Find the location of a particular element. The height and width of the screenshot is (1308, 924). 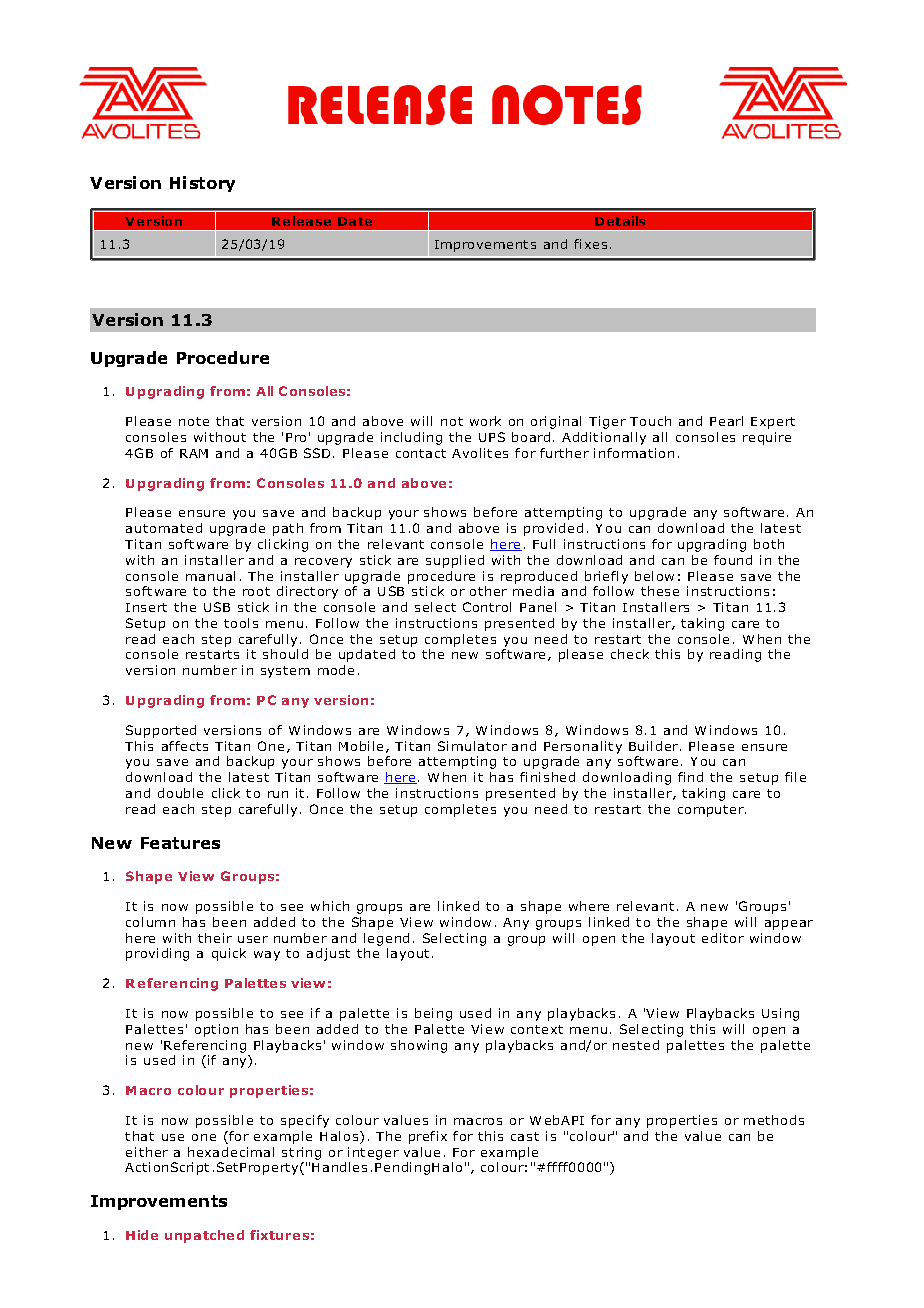

fixes is located at coordinates (590, 244).
